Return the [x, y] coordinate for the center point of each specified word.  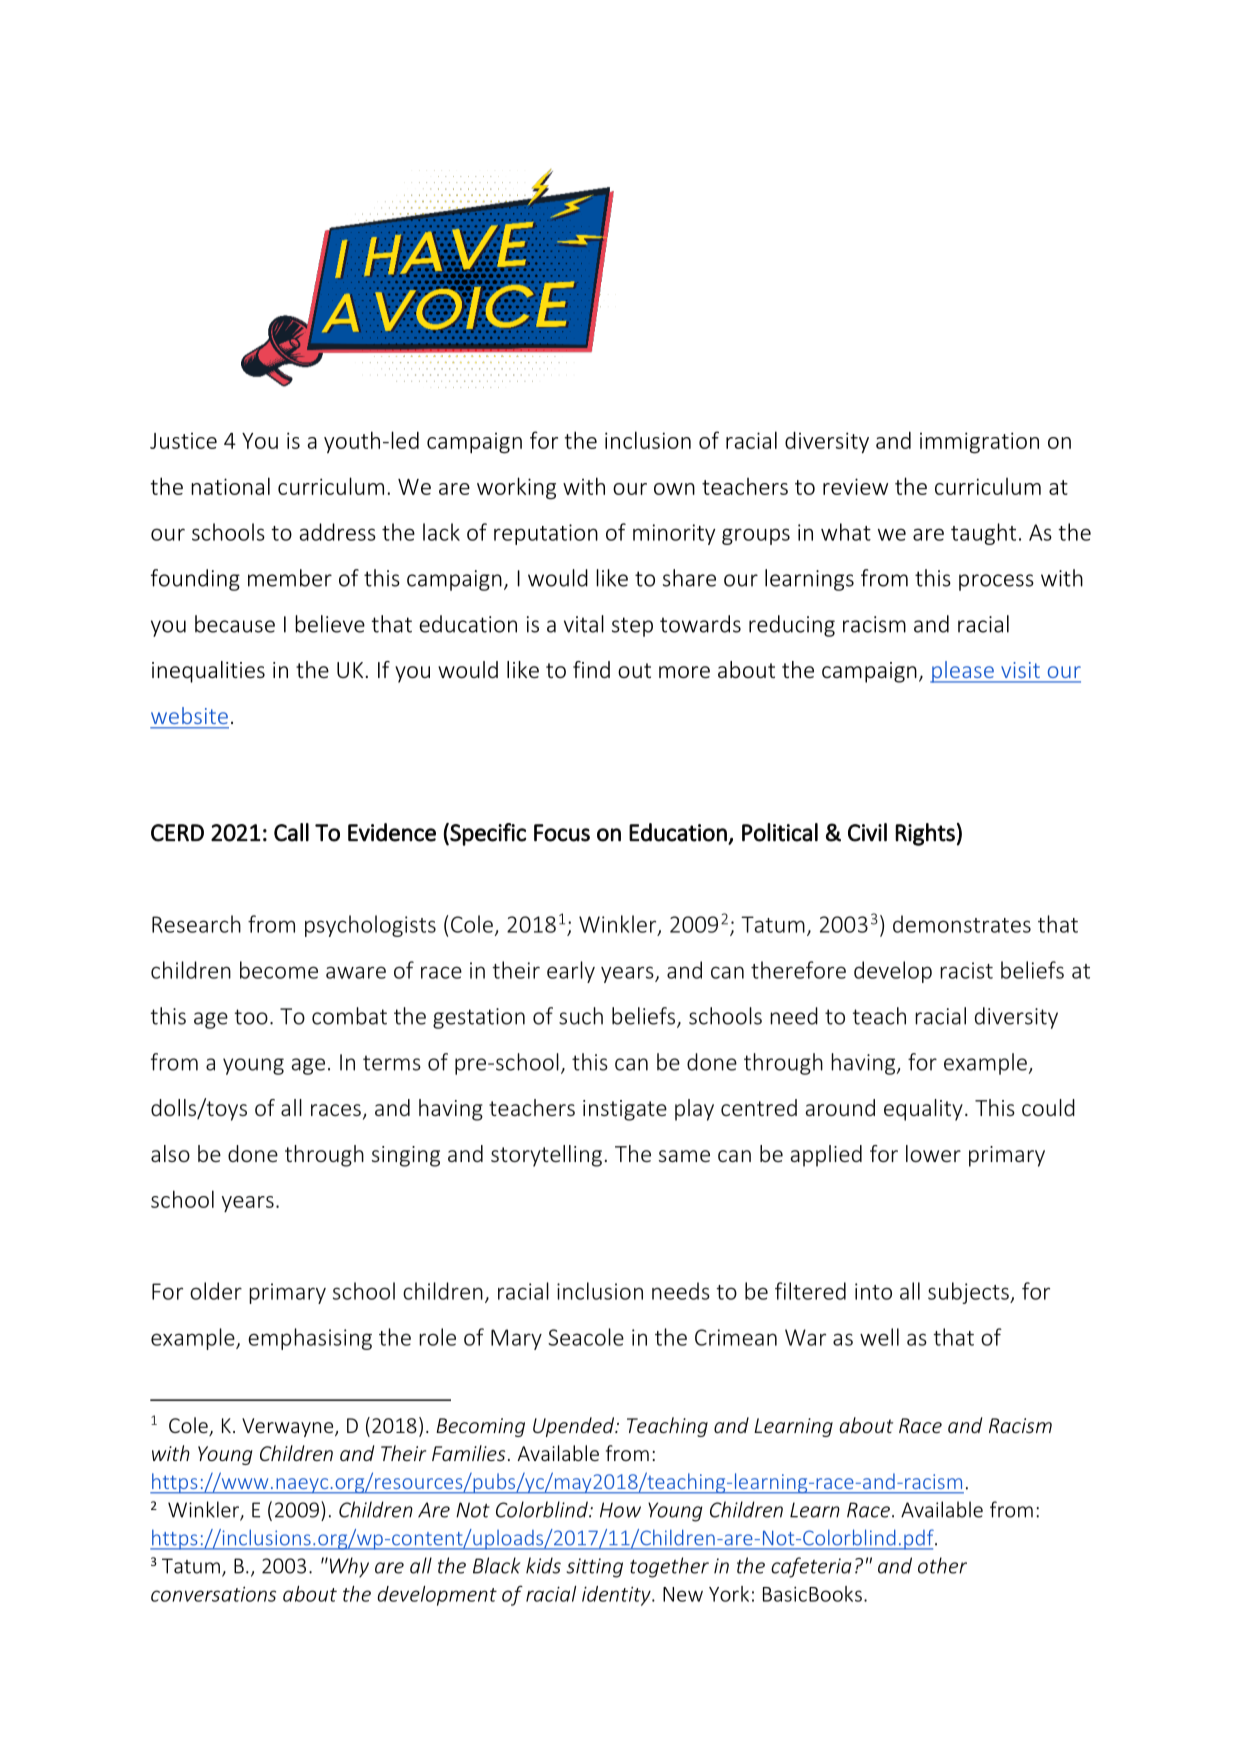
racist [966, 970]
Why [348, 1567]
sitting [594, 1568]
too [251, 1017]
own [674, 489]
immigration [979, 443]
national [230, 486]
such [581, 1016]
